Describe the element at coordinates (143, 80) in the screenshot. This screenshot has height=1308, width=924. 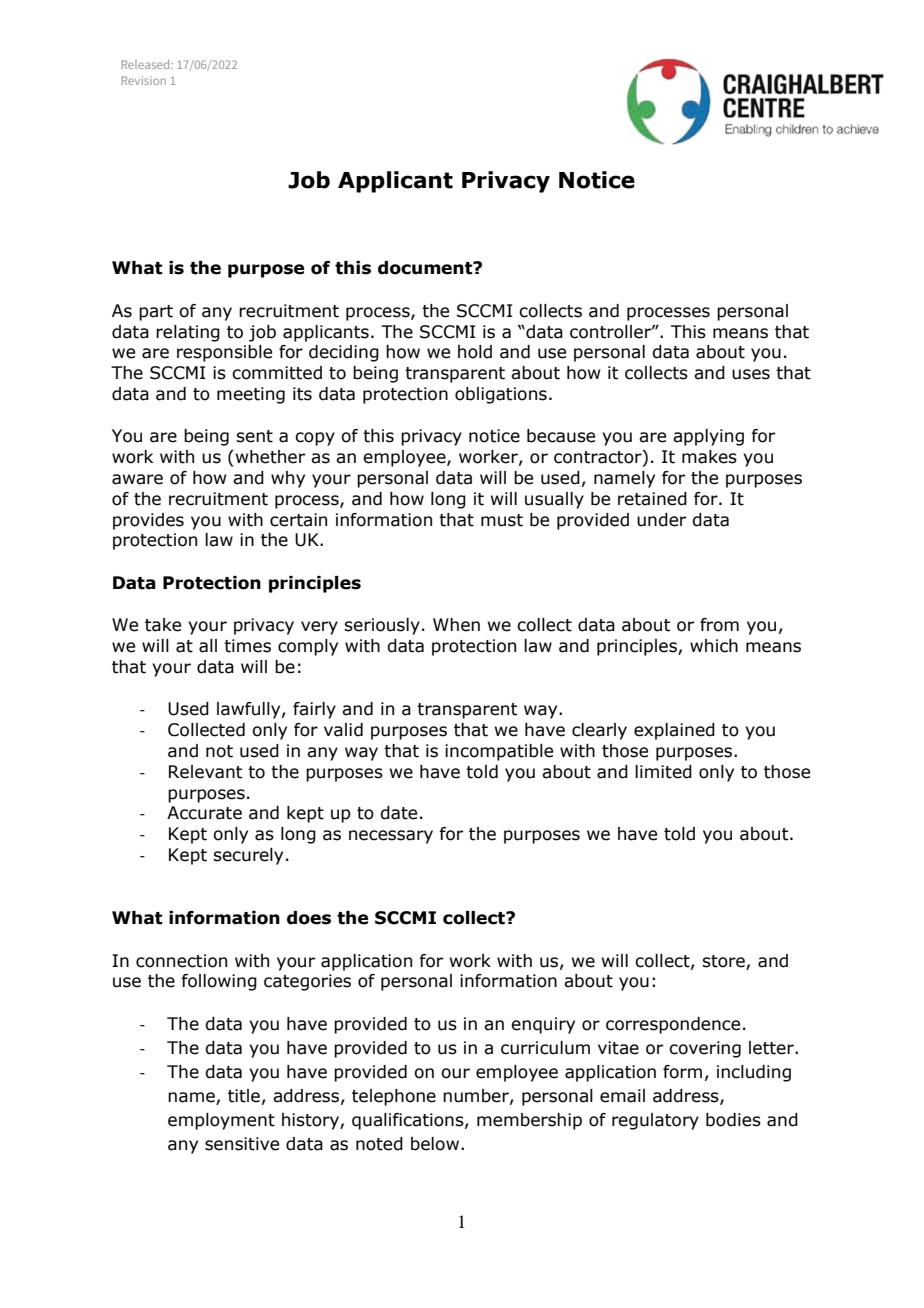
I see `Revision` at that location.
